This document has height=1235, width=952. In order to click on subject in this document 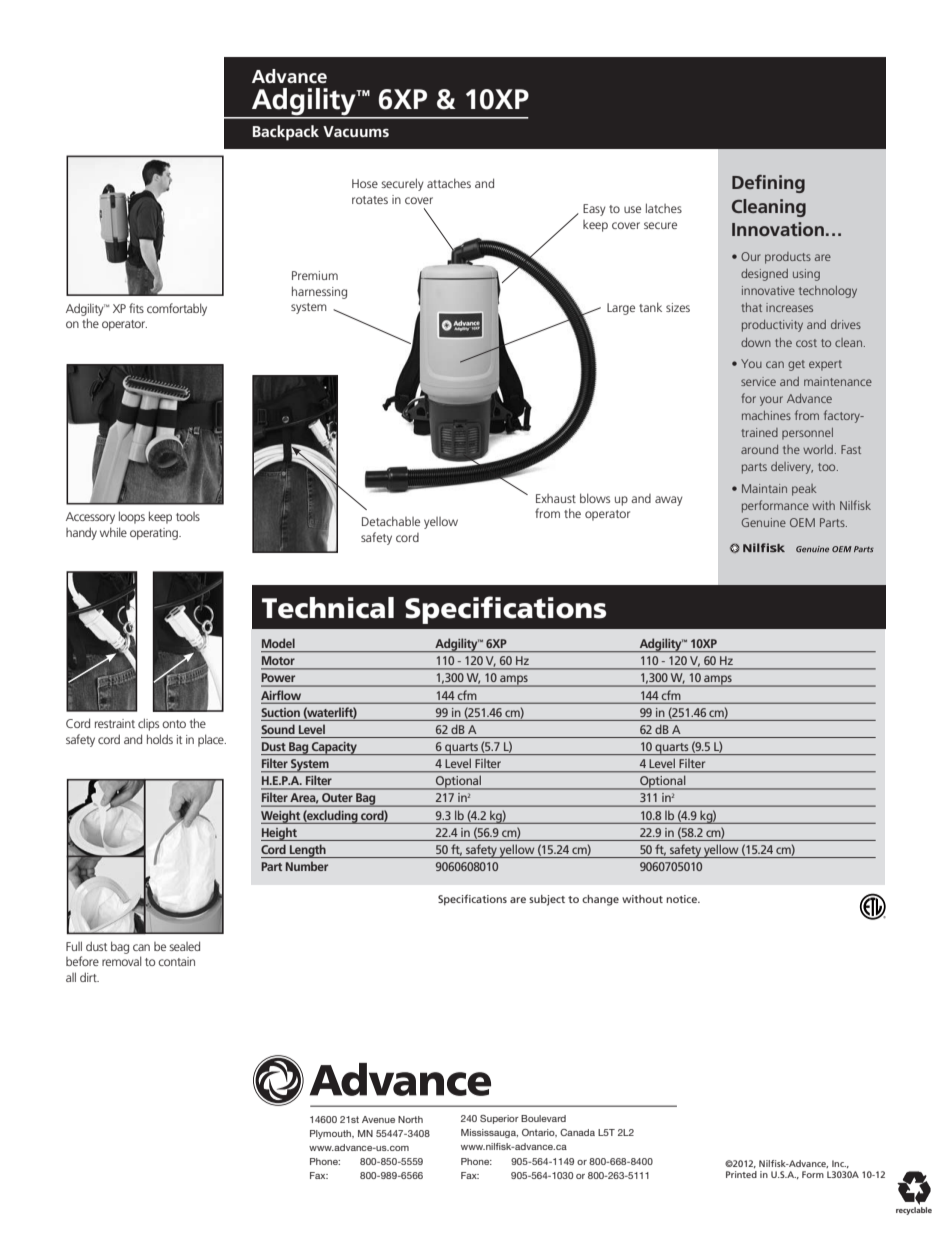, I will do `click(547, 900)`.
